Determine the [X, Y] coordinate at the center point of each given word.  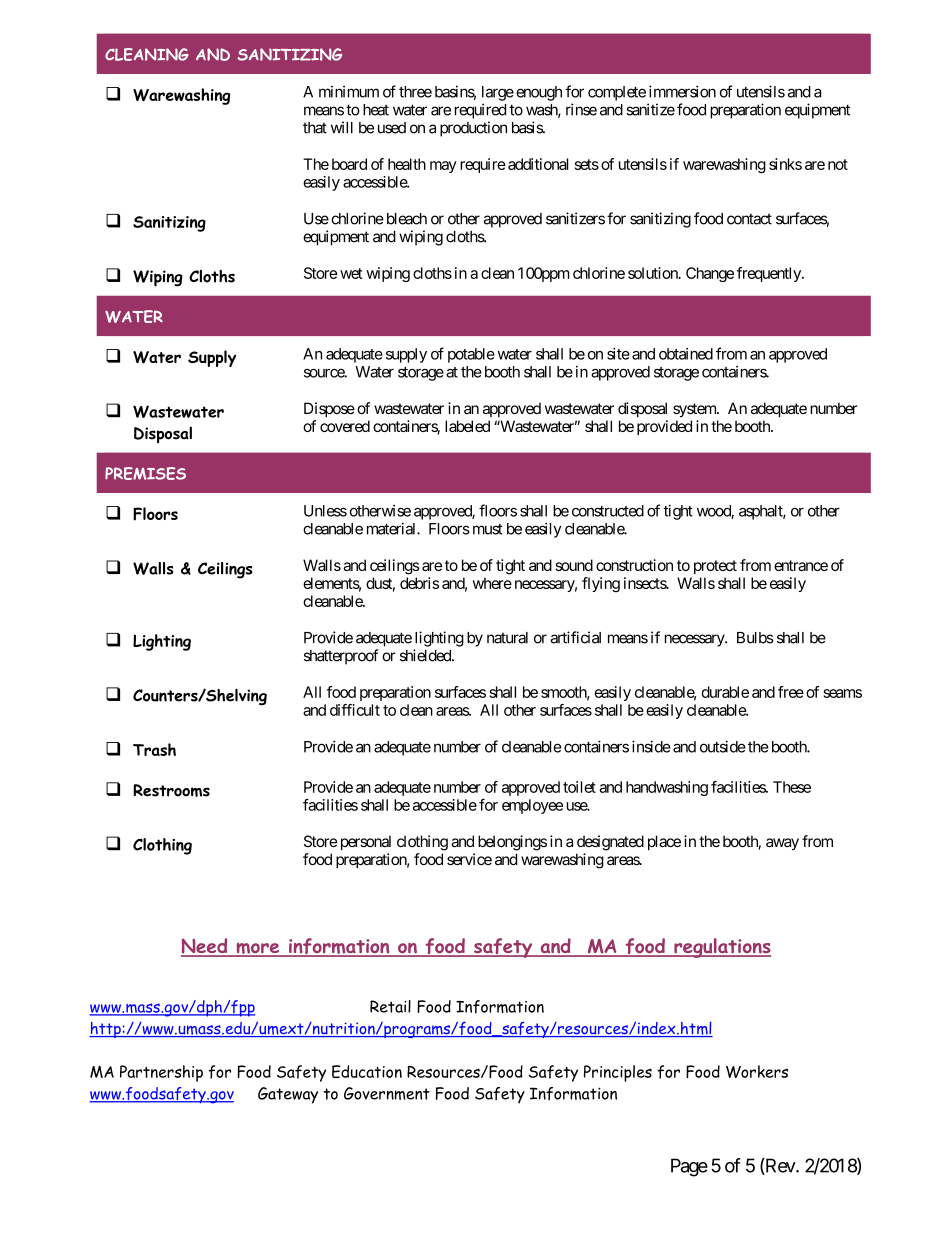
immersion [682, 91]
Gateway [288, 1095]
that [315, 128]
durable [725, 692]
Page [689, 1167]
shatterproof [341, 657]
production [473, 129]
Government [387, 1093]
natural [507, 638]
